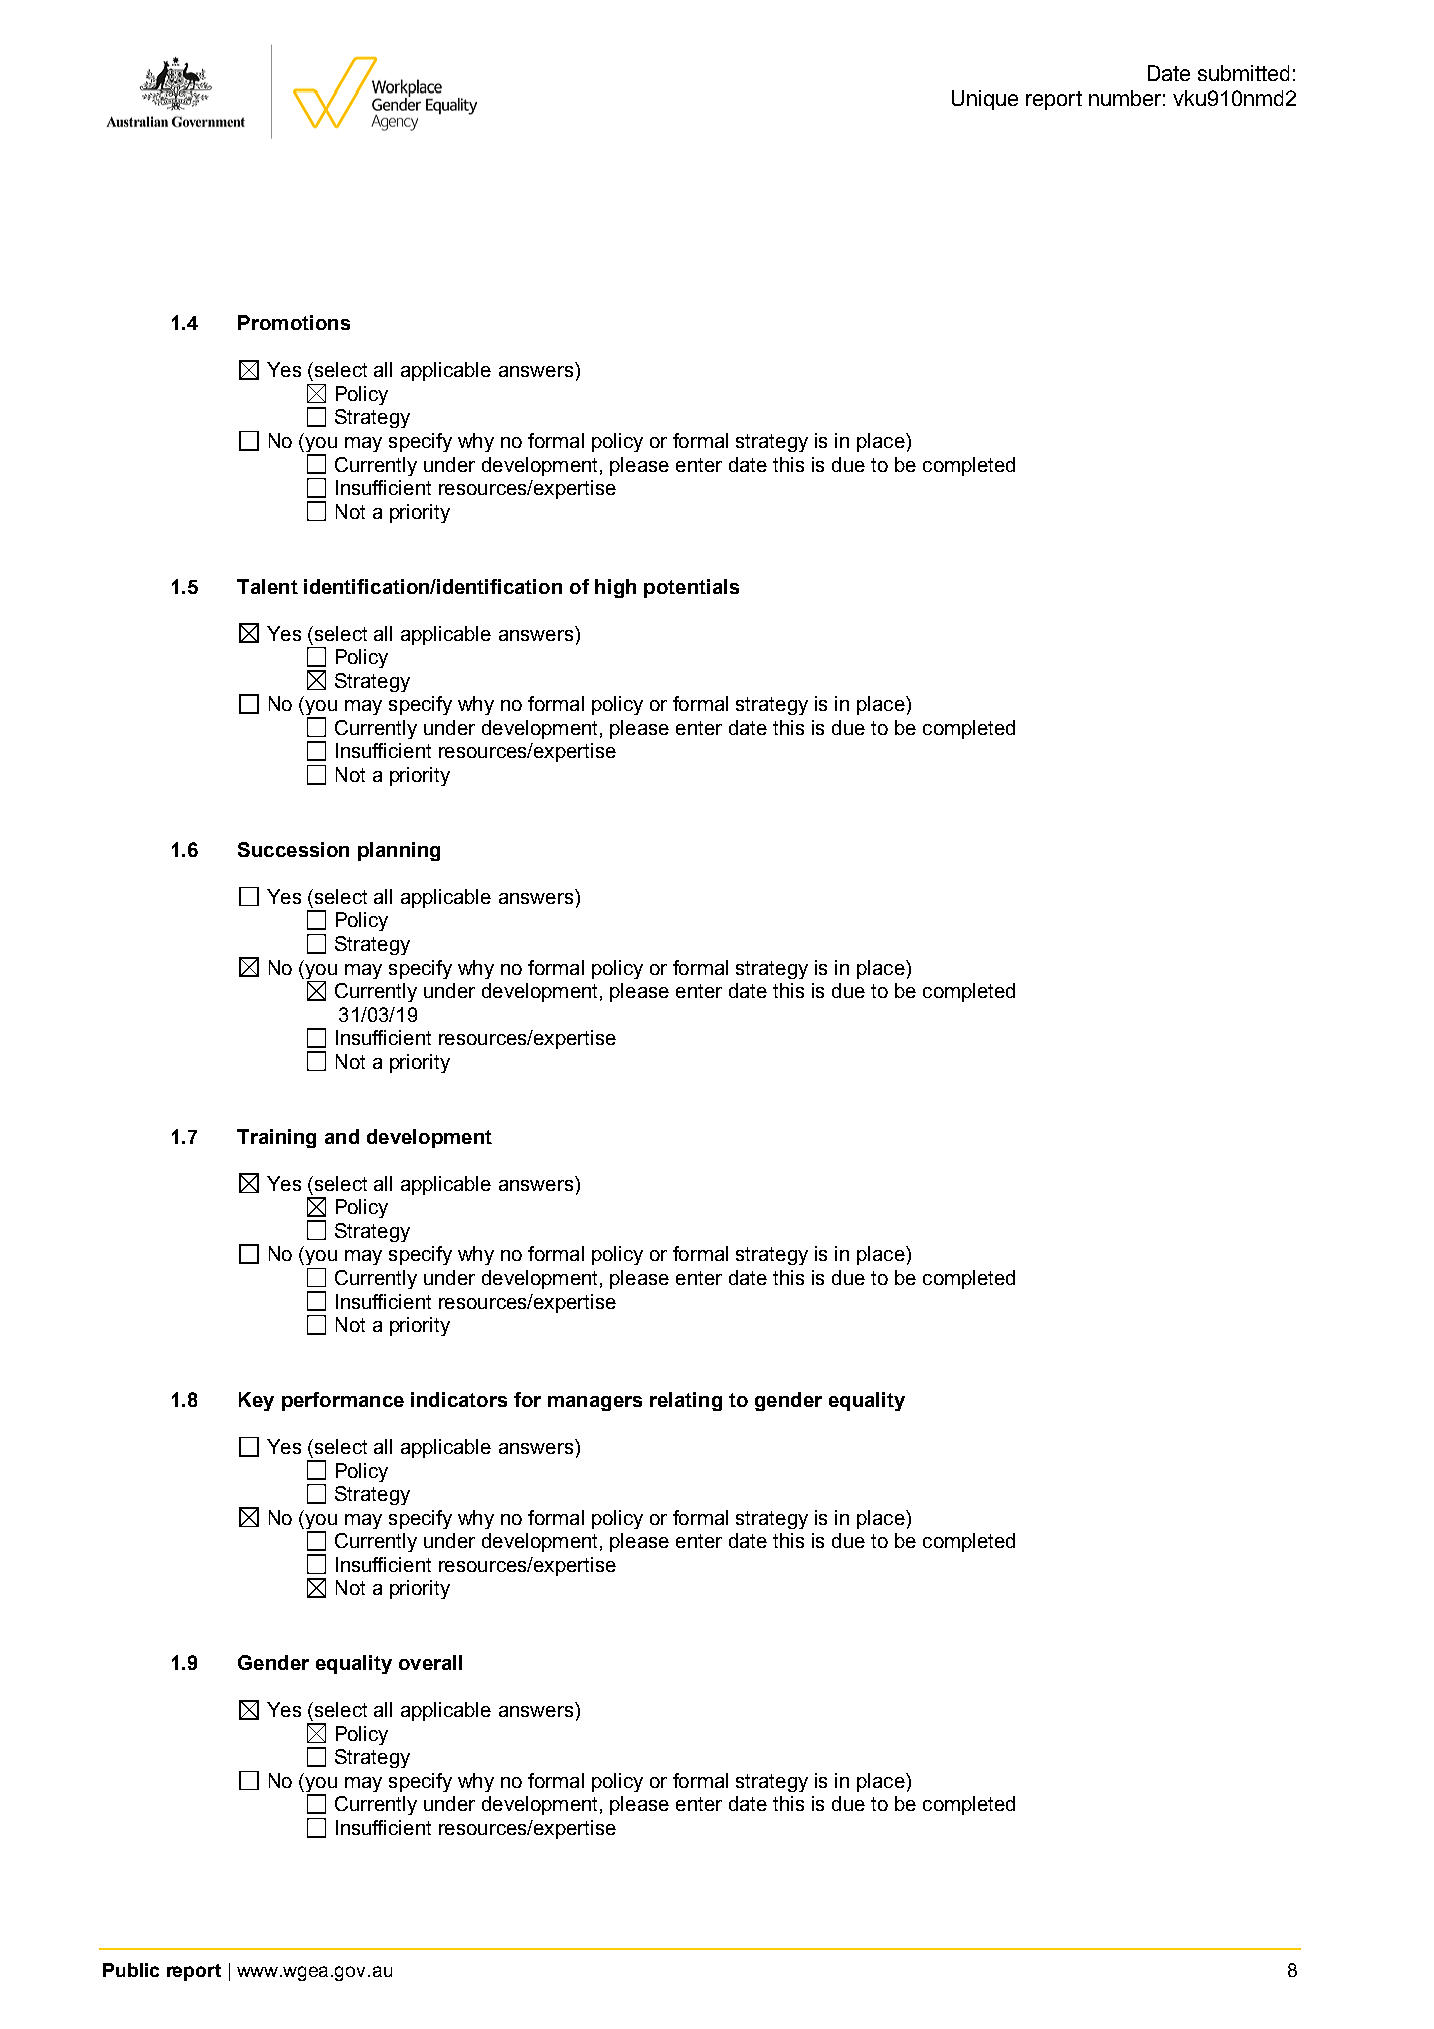 This page has width=1434, height=2029. What do you see at coordinates (131, 1970) in the page?
I see `Public` at bounding box center [131, 1970].
